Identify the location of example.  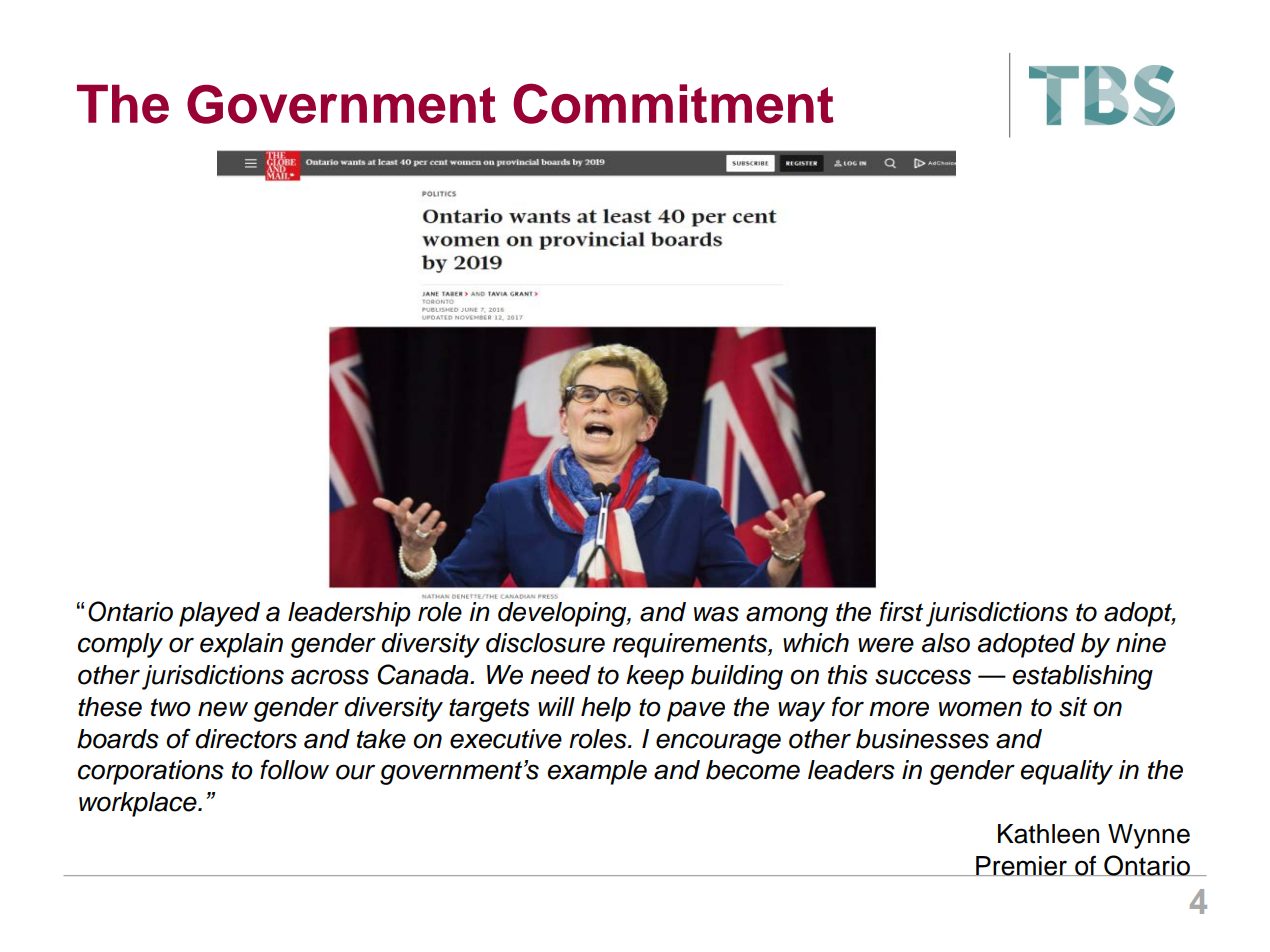
(597, 772).
